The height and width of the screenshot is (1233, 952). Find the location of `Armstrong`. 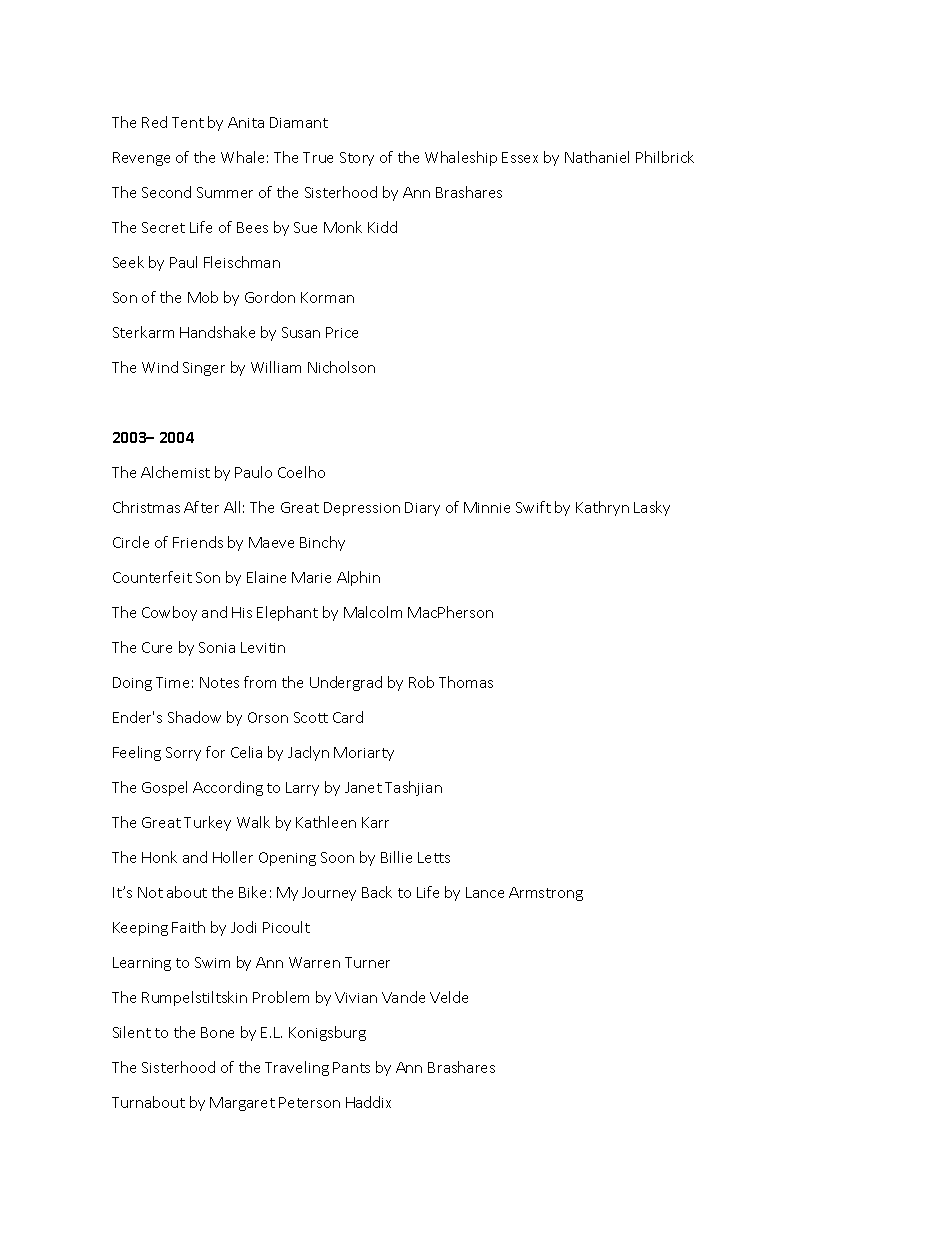

Armstrong is located at coordinates (546, 894).
